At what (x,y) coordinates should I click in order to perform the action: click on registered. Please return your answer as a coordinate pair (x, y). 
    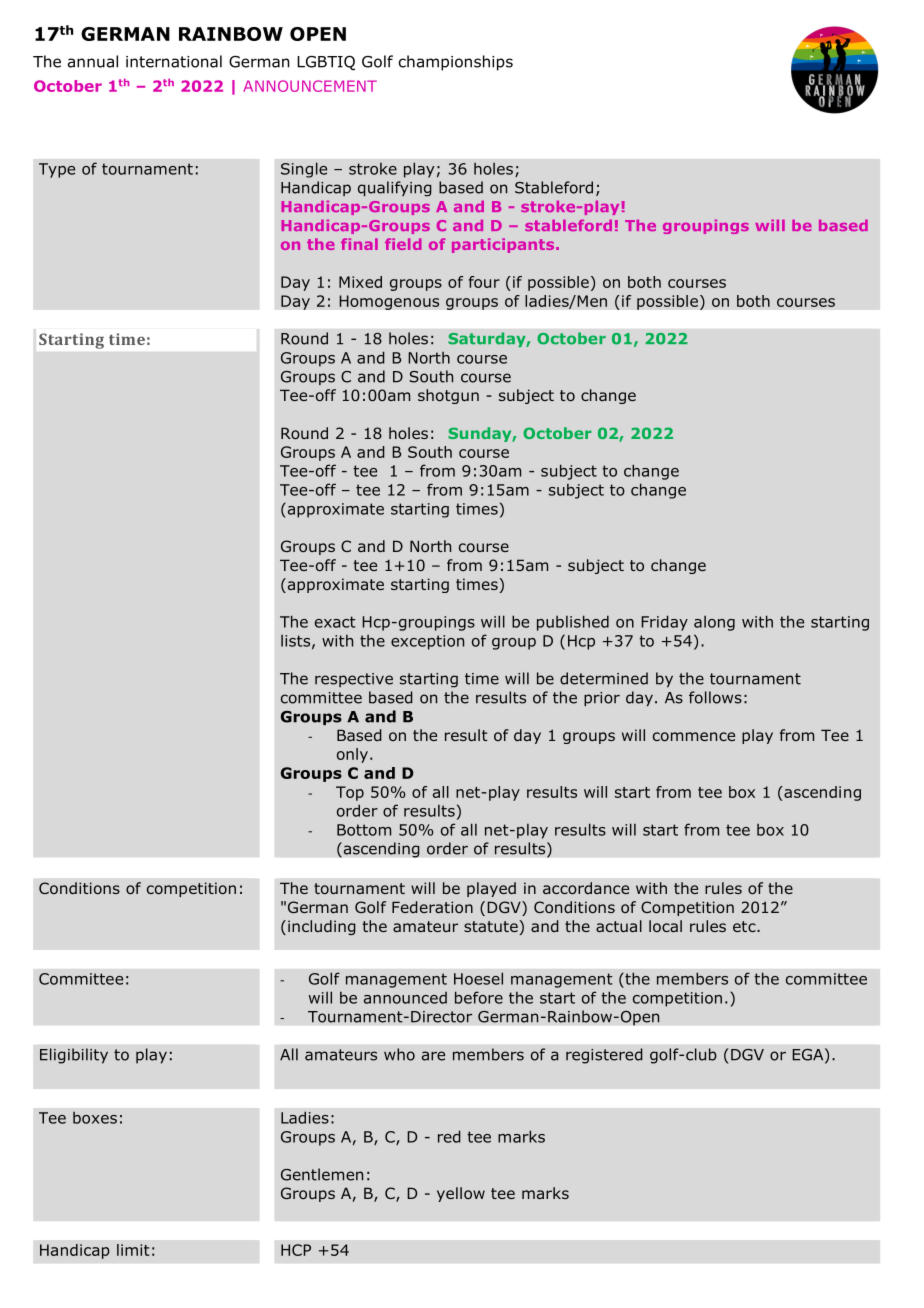
    Looking at the image, I should click on (604, 1056).
